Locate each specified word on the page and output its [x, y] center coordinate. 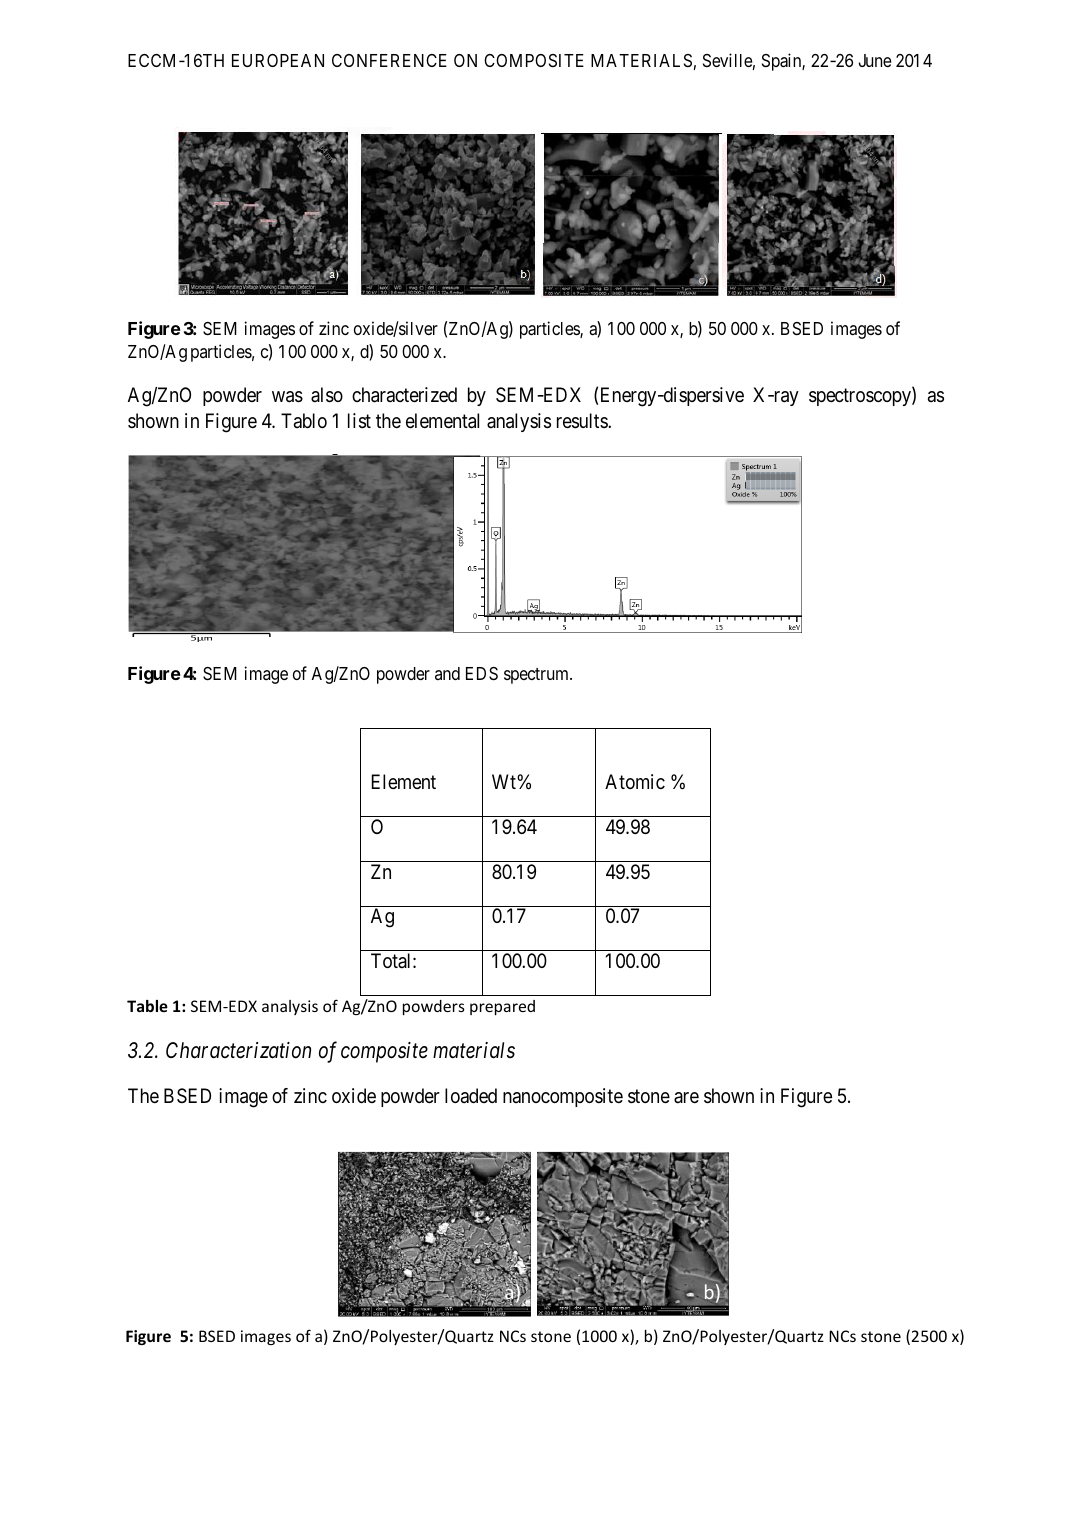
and [447, 673]
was [287, 397]
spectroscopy [861, 397]
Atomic [635, 781]
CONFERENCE [389, 60]
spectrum [537, 676]
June [875, 60]
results [583, 421]
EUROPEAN [278, 60]
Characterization [238, 1050]
